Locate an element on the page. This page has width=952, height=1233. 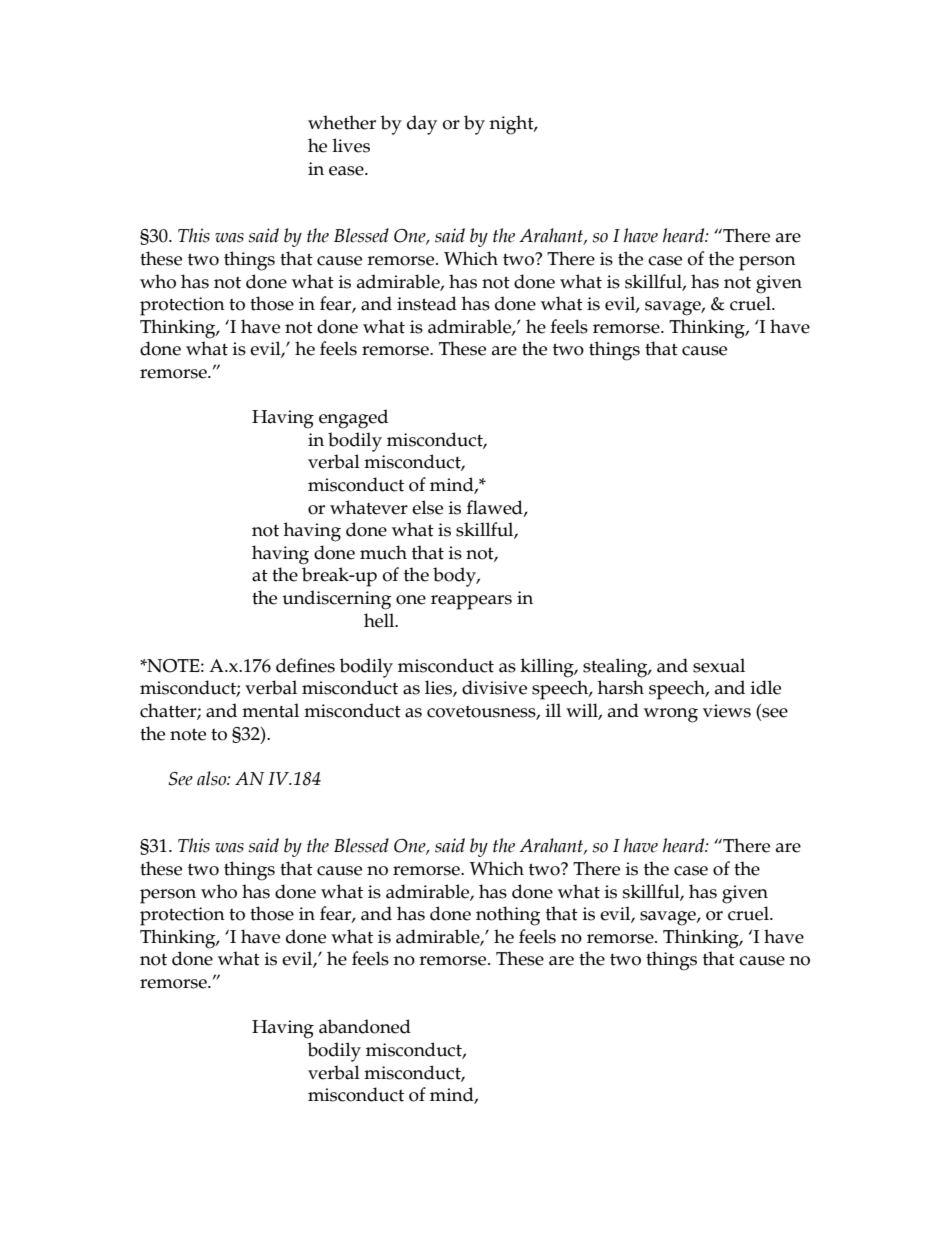
flawed is located at coordinates (495, 508).
